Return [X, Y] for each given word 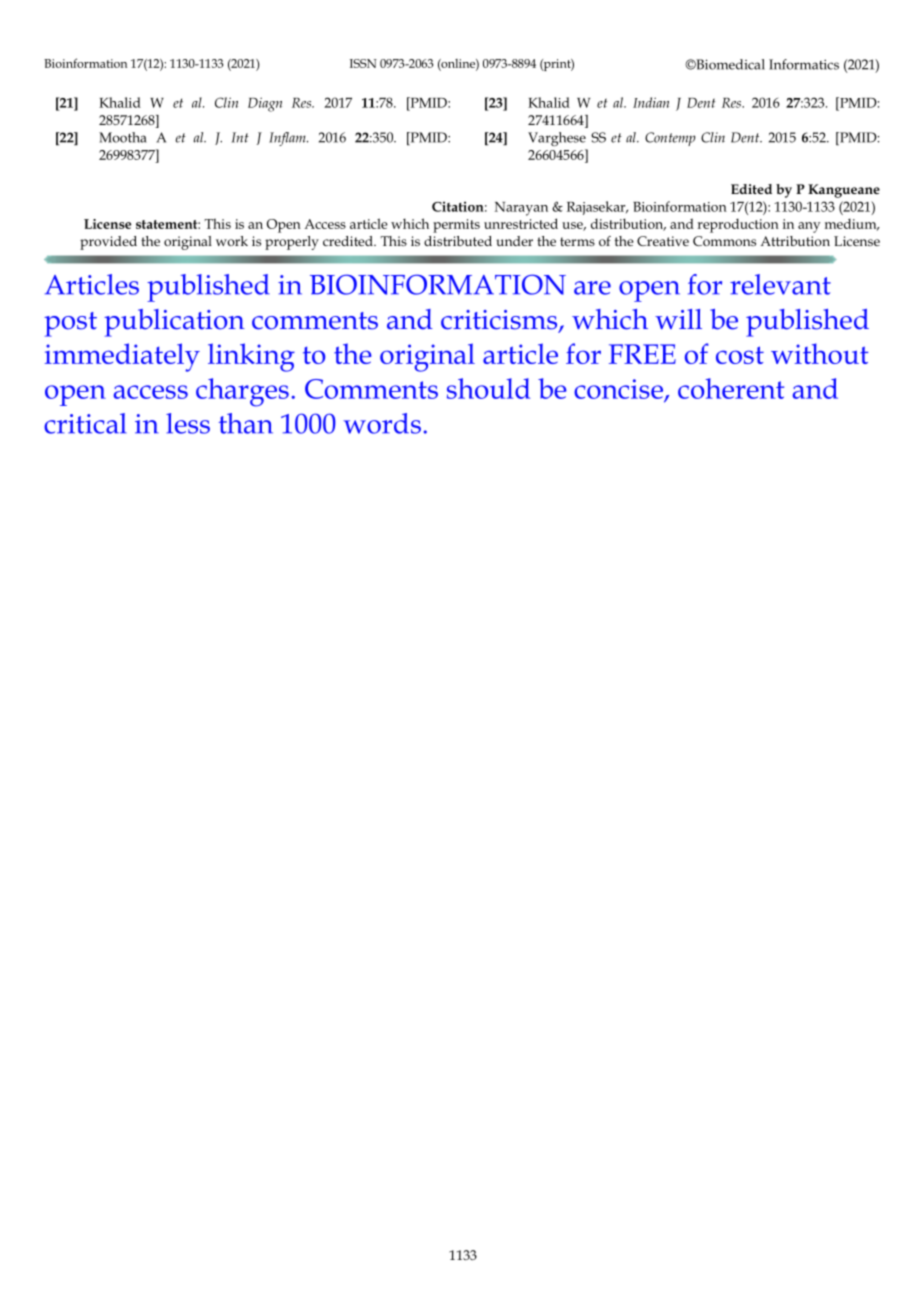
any [809, 227]
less [188, 423]
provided [108, 243]
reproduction [738, 225]
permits [456, 226]
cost [740, 355]
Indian [651, 102]
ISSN [363, 63]
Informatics [804, 64]
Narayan [521, 209]
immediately [122, 357]
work [232, 241]
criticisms [500, 321]
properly [292, 243]
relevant [780, 284]
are [592, 288]
